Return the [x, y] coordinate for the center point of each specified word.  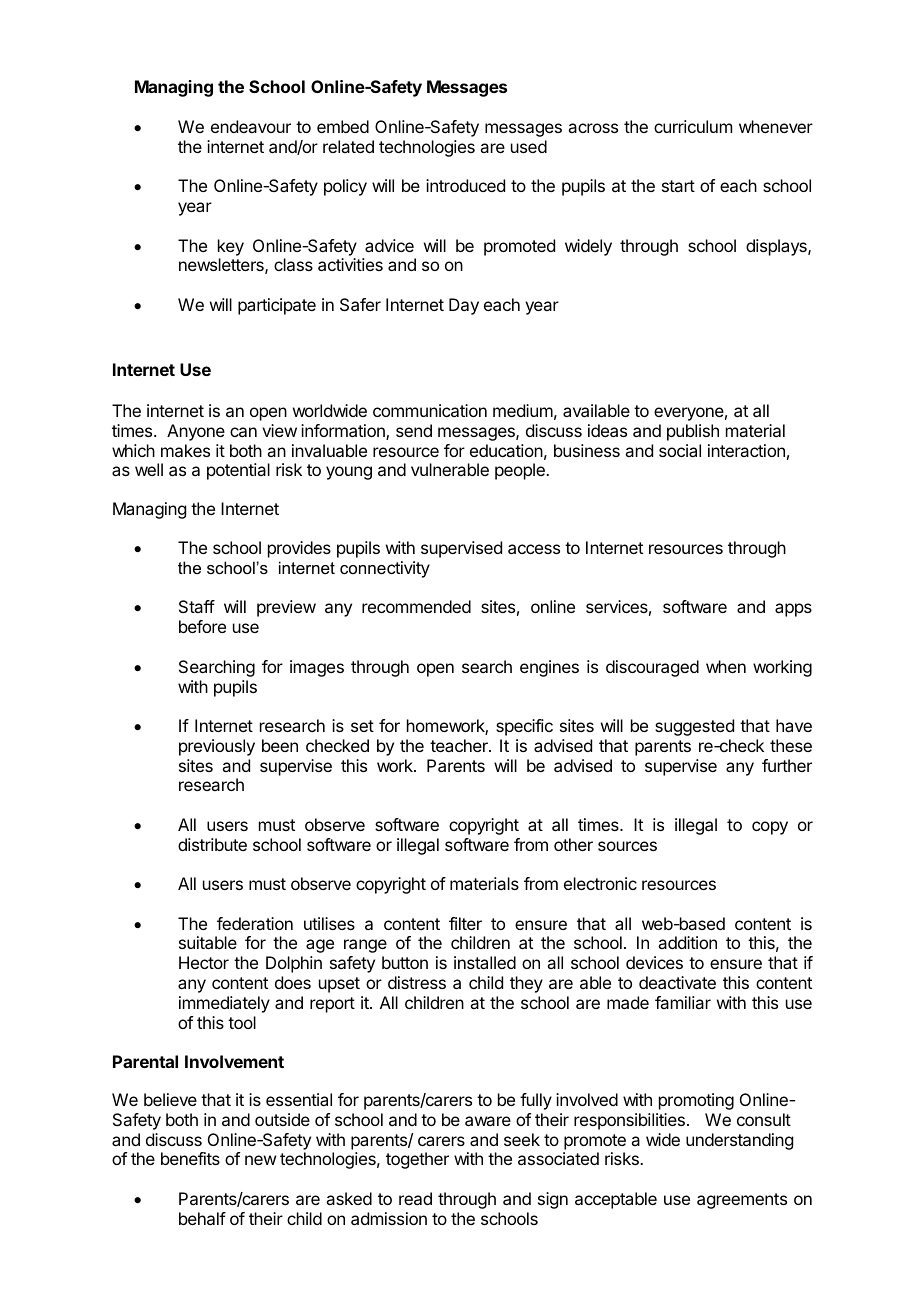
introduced [465, 185]
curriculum [693, 126]
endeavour [251, 126]
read [415, 1198]
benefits [190, 1158]
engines [549, 668]
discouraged [652, 668]
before [202, 626]
